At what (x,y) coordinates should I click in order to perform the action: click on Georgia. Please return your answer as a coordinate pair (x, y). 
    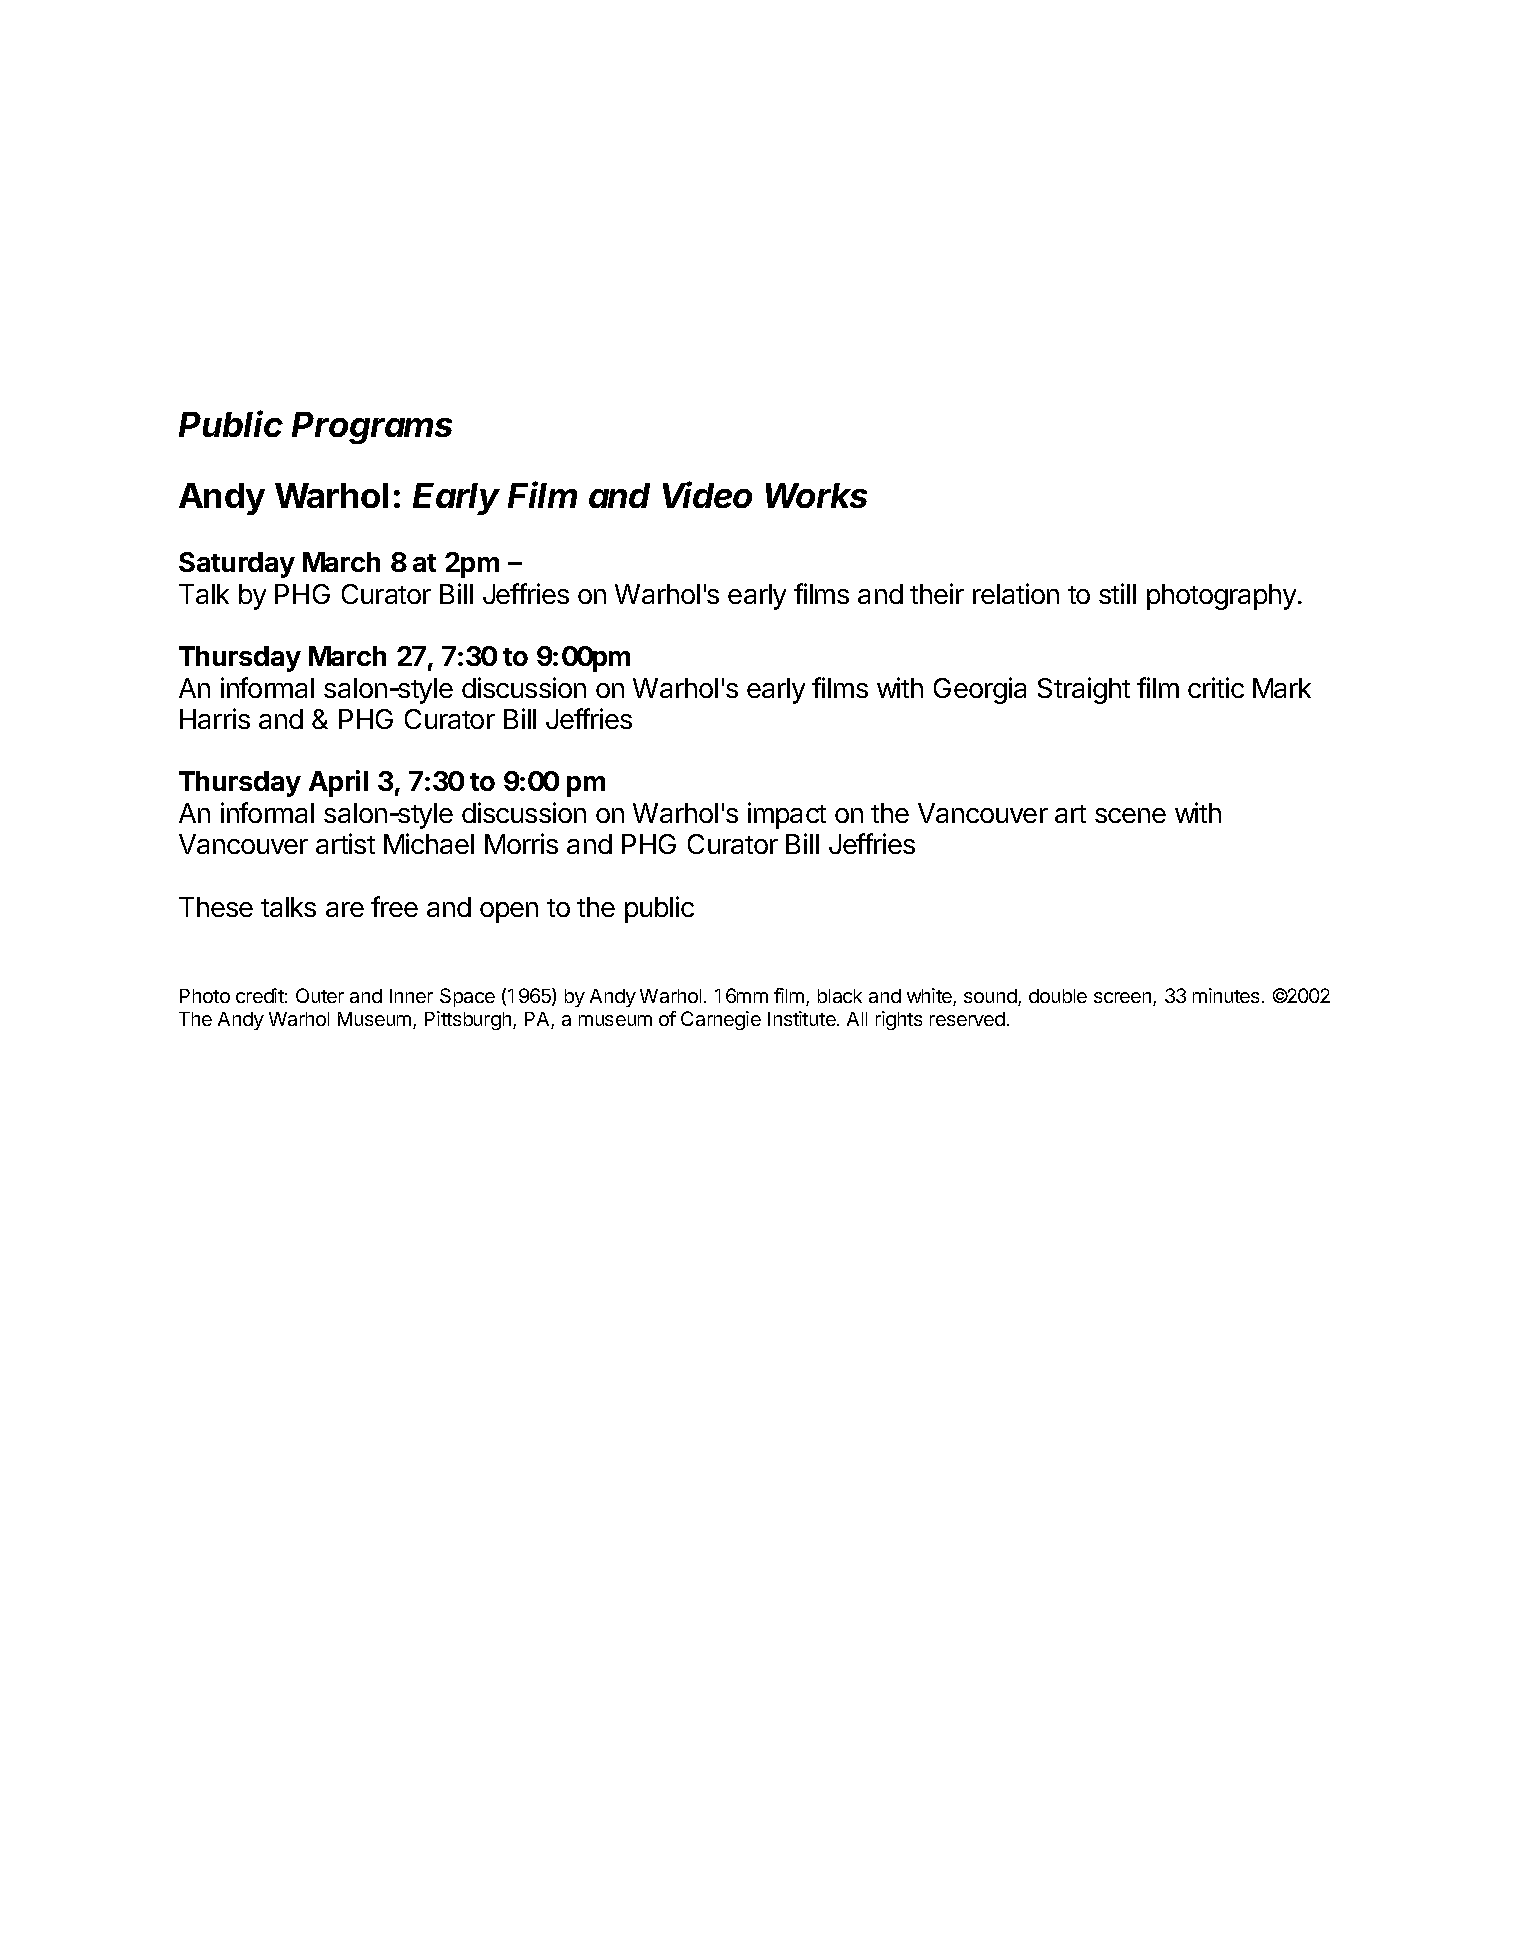
    Looking at the image, I should click on (980, 690).
